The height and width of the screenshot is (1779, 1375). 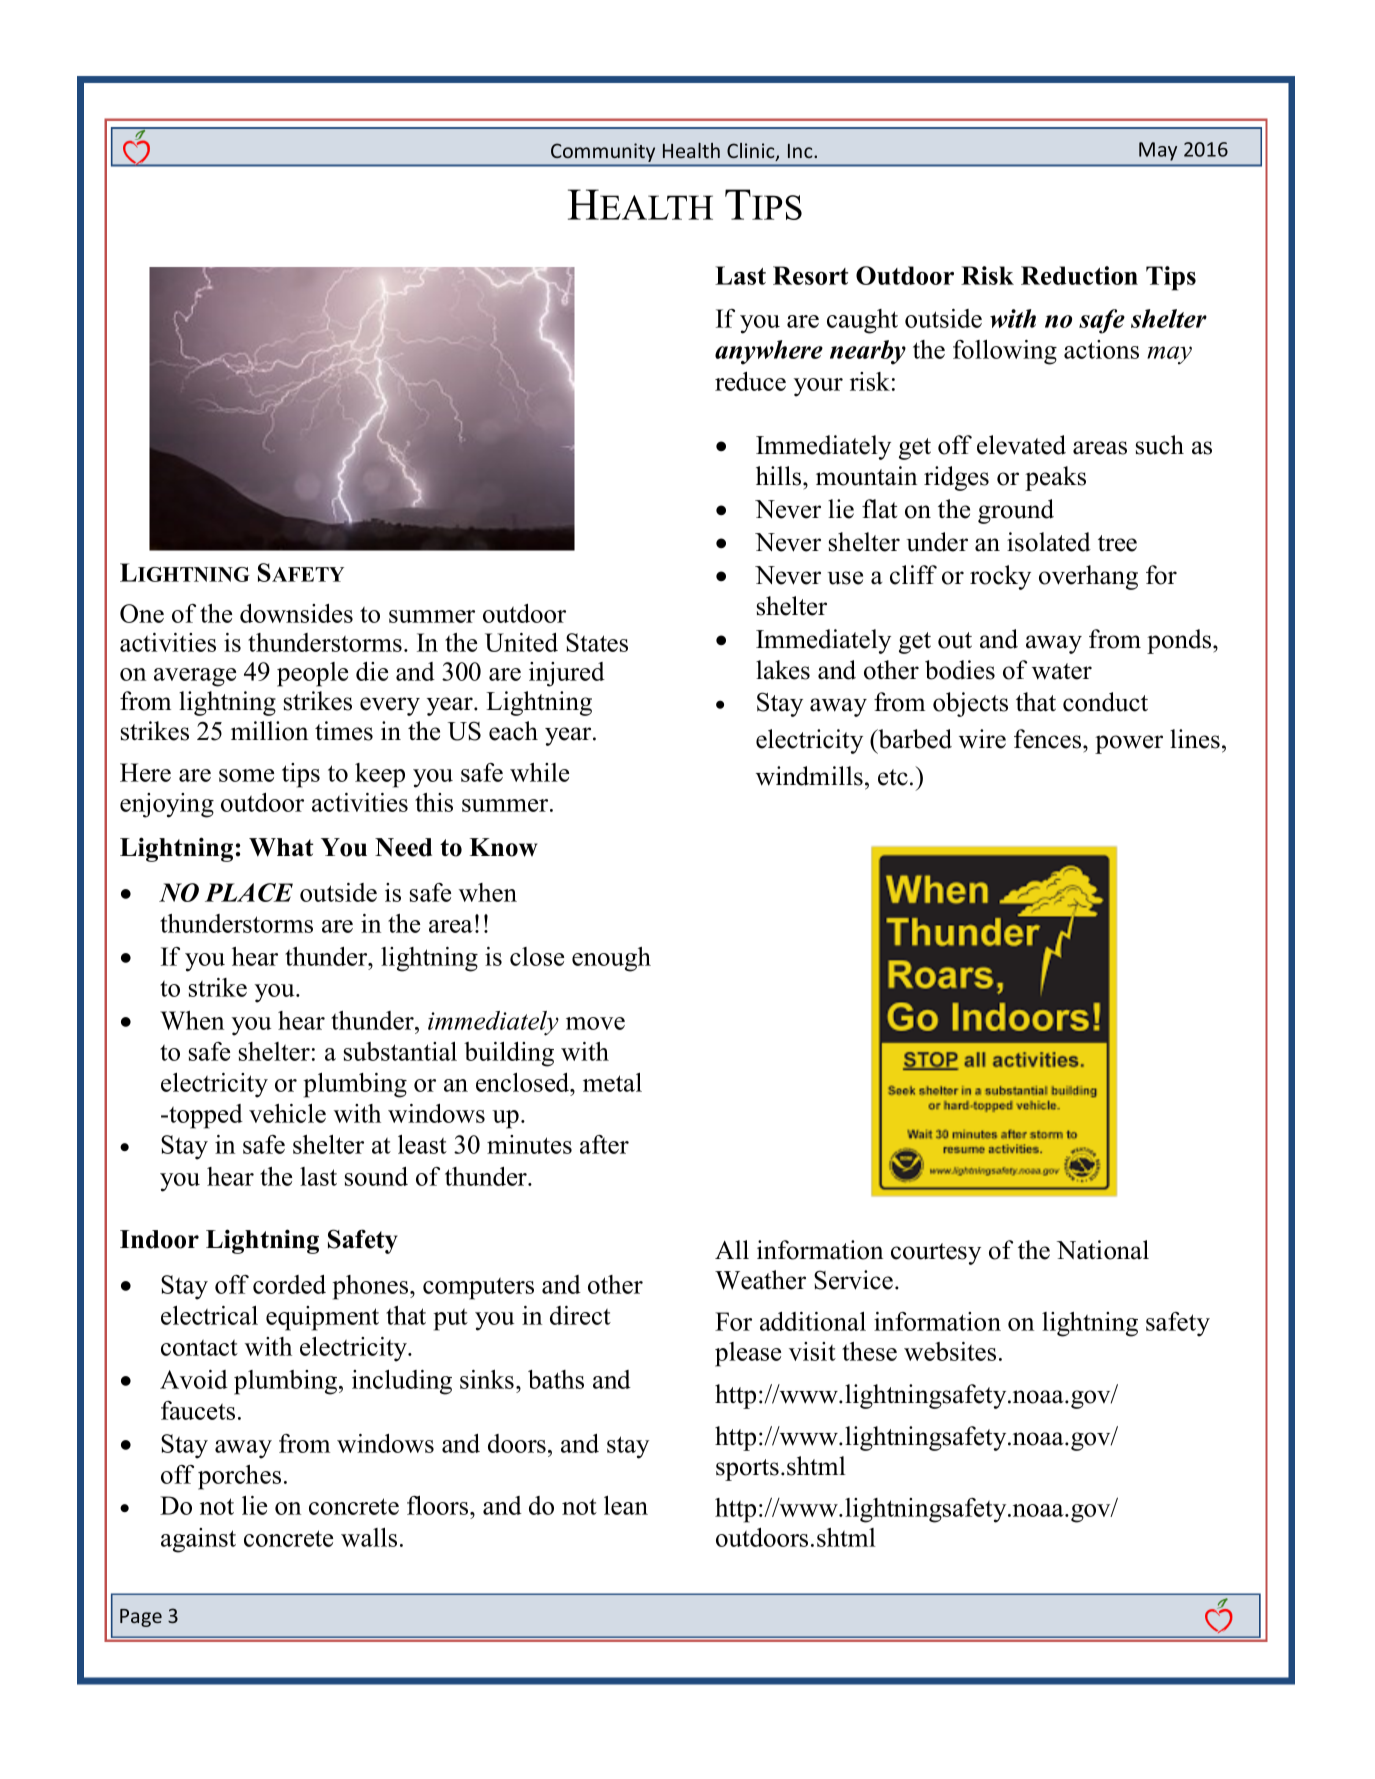 I want to click on lean, so click(x=626, y=1505).
